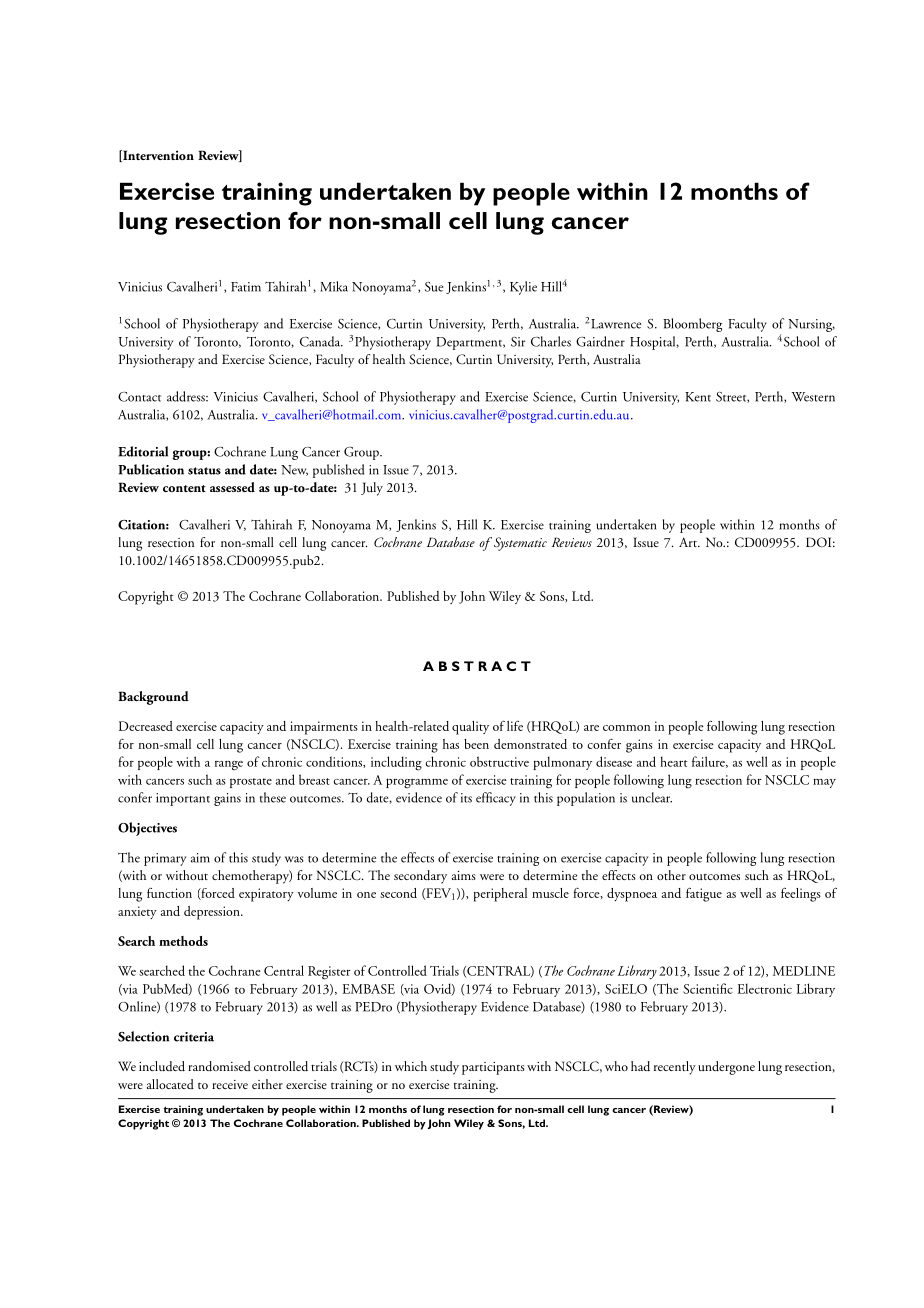 The width and height of the screenshot is (924, 1308). Describe the element at coordinates (157, 156) in the screenshot. I see `Intervention` at that location.
